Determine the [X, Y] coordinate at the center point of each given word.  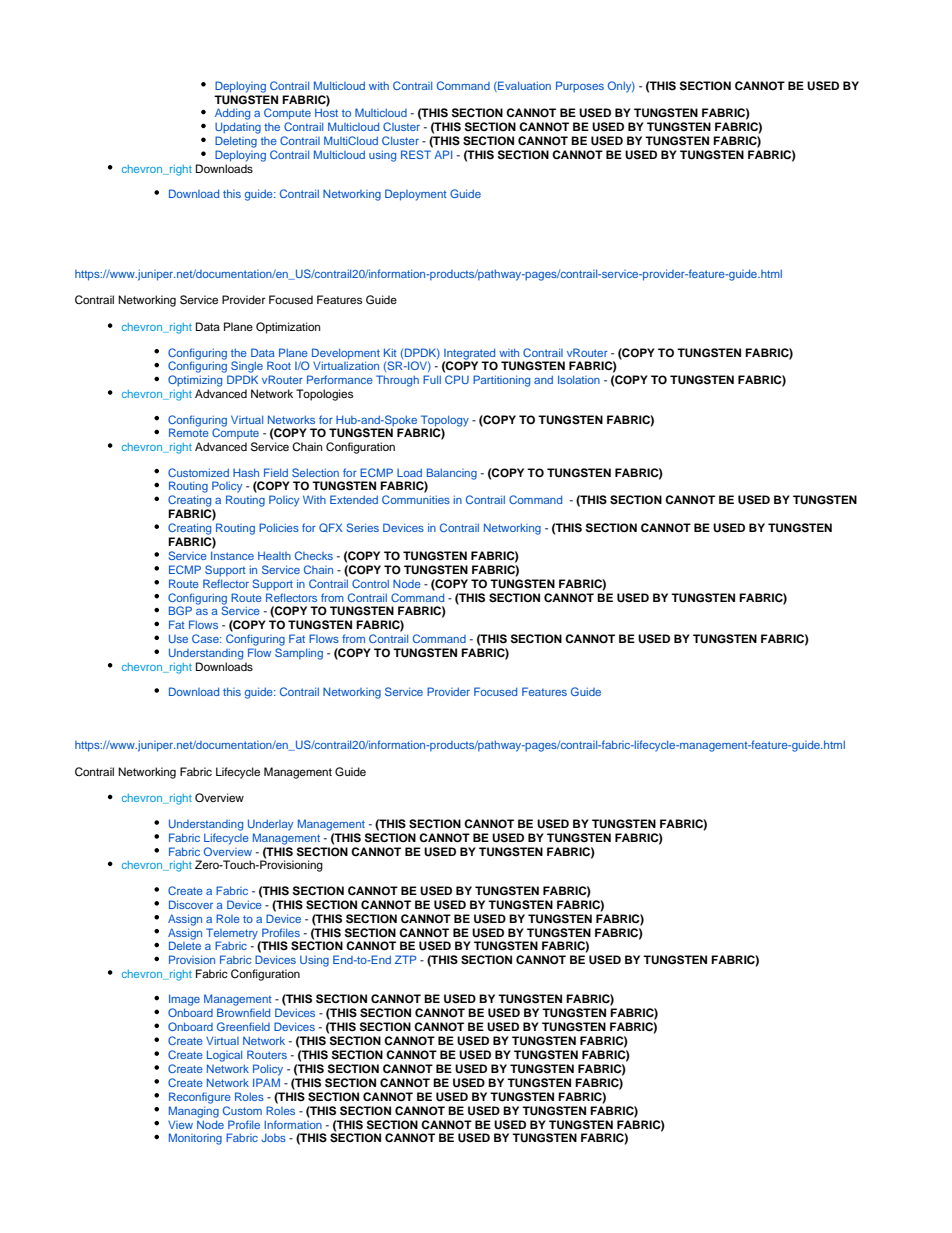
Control [370, 583]
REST [416, 154]
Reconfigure [200, 1098]
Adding [232, 114]
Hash [246, 472]
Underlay [270, 825]
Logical [224, 1056]
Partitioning [501, 381]
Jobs [273, 1137]
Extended [354, 499]
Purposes [580, 87]
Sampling [299, 654]
